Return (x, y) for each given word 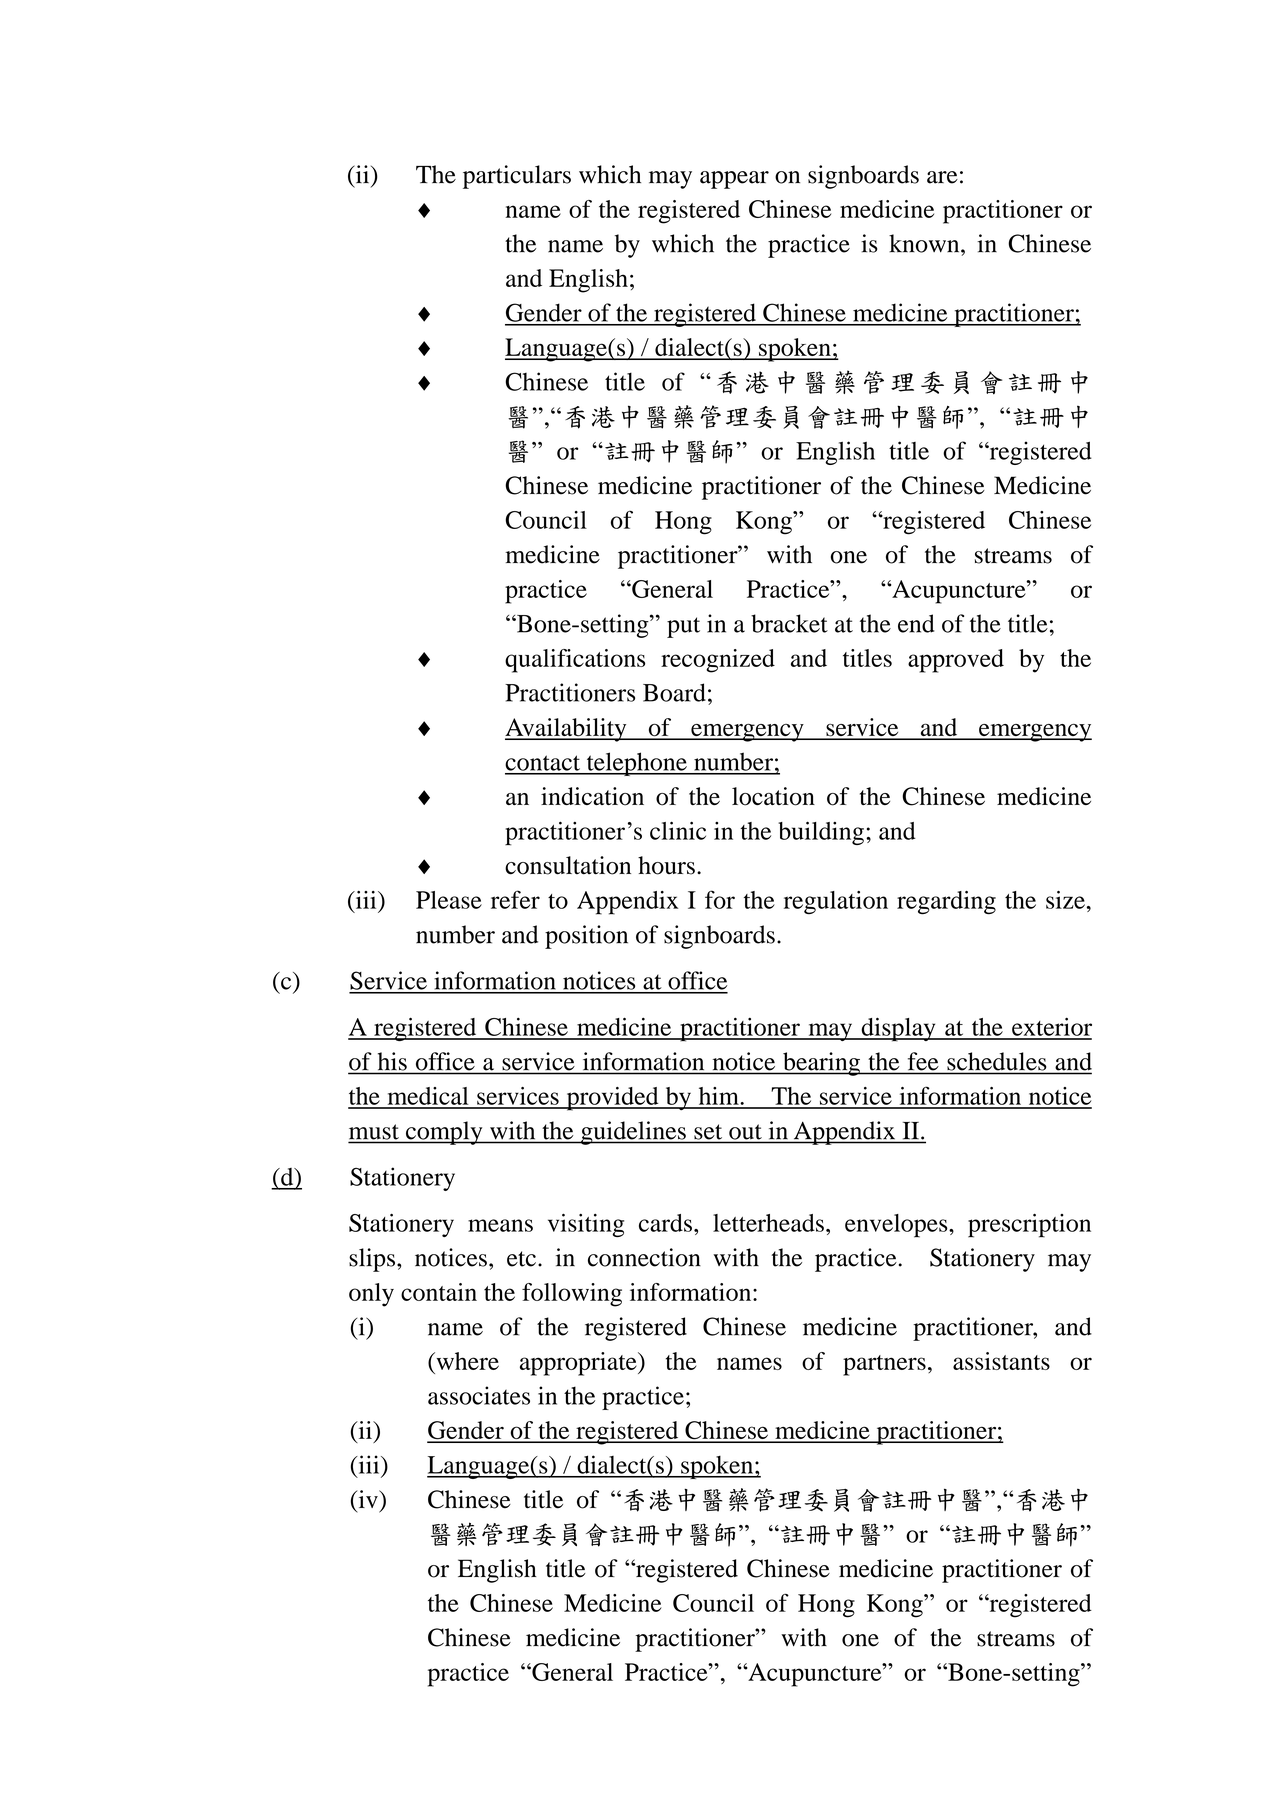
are (942, 177)
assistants (1001, 1361)
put (683, 627)
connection (644, 1257)
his (392, 1061)
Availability (567, 730)
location (773, 796)
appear (734, 180)
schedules (996, 1061)
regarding (946, 902)
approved (956, 661)
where (466, 1361)
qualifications (575, 661)
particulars (517, 177)
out (745, 1132)
